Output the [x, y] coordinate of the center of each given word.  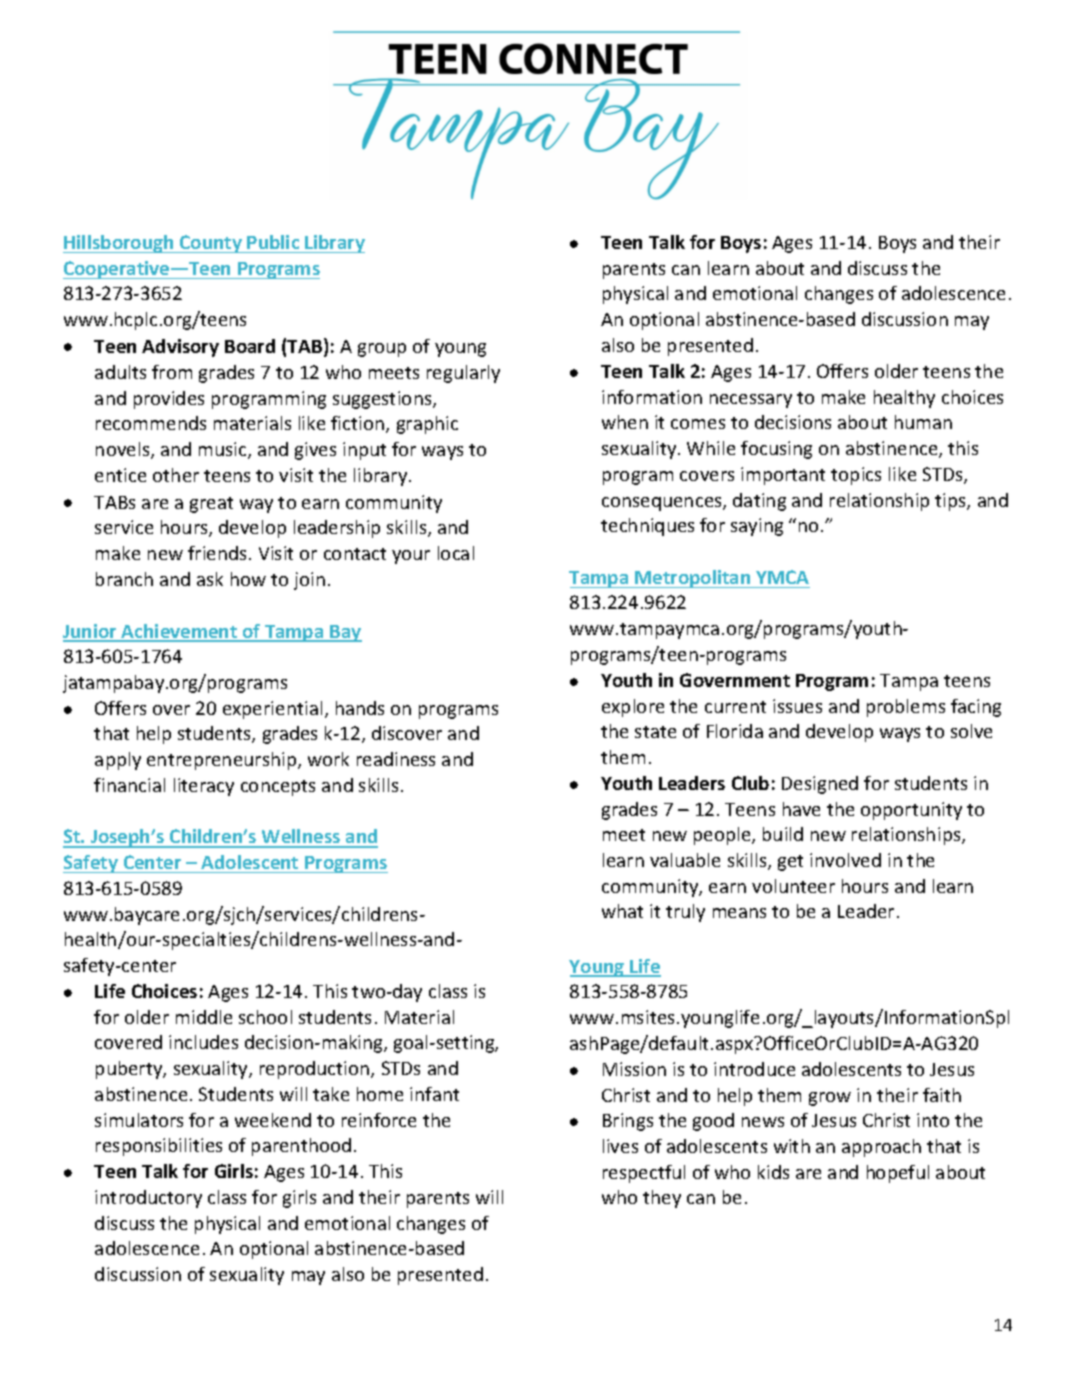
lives [620, 1146]
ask [210, 579]
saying [757, 527]
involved [845, 860]
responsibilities [159, 1147]
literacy [204, 787]
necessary [751, 401]
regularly [463, 374]
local [456, 553]
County [211, 244]
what [622, 911]
